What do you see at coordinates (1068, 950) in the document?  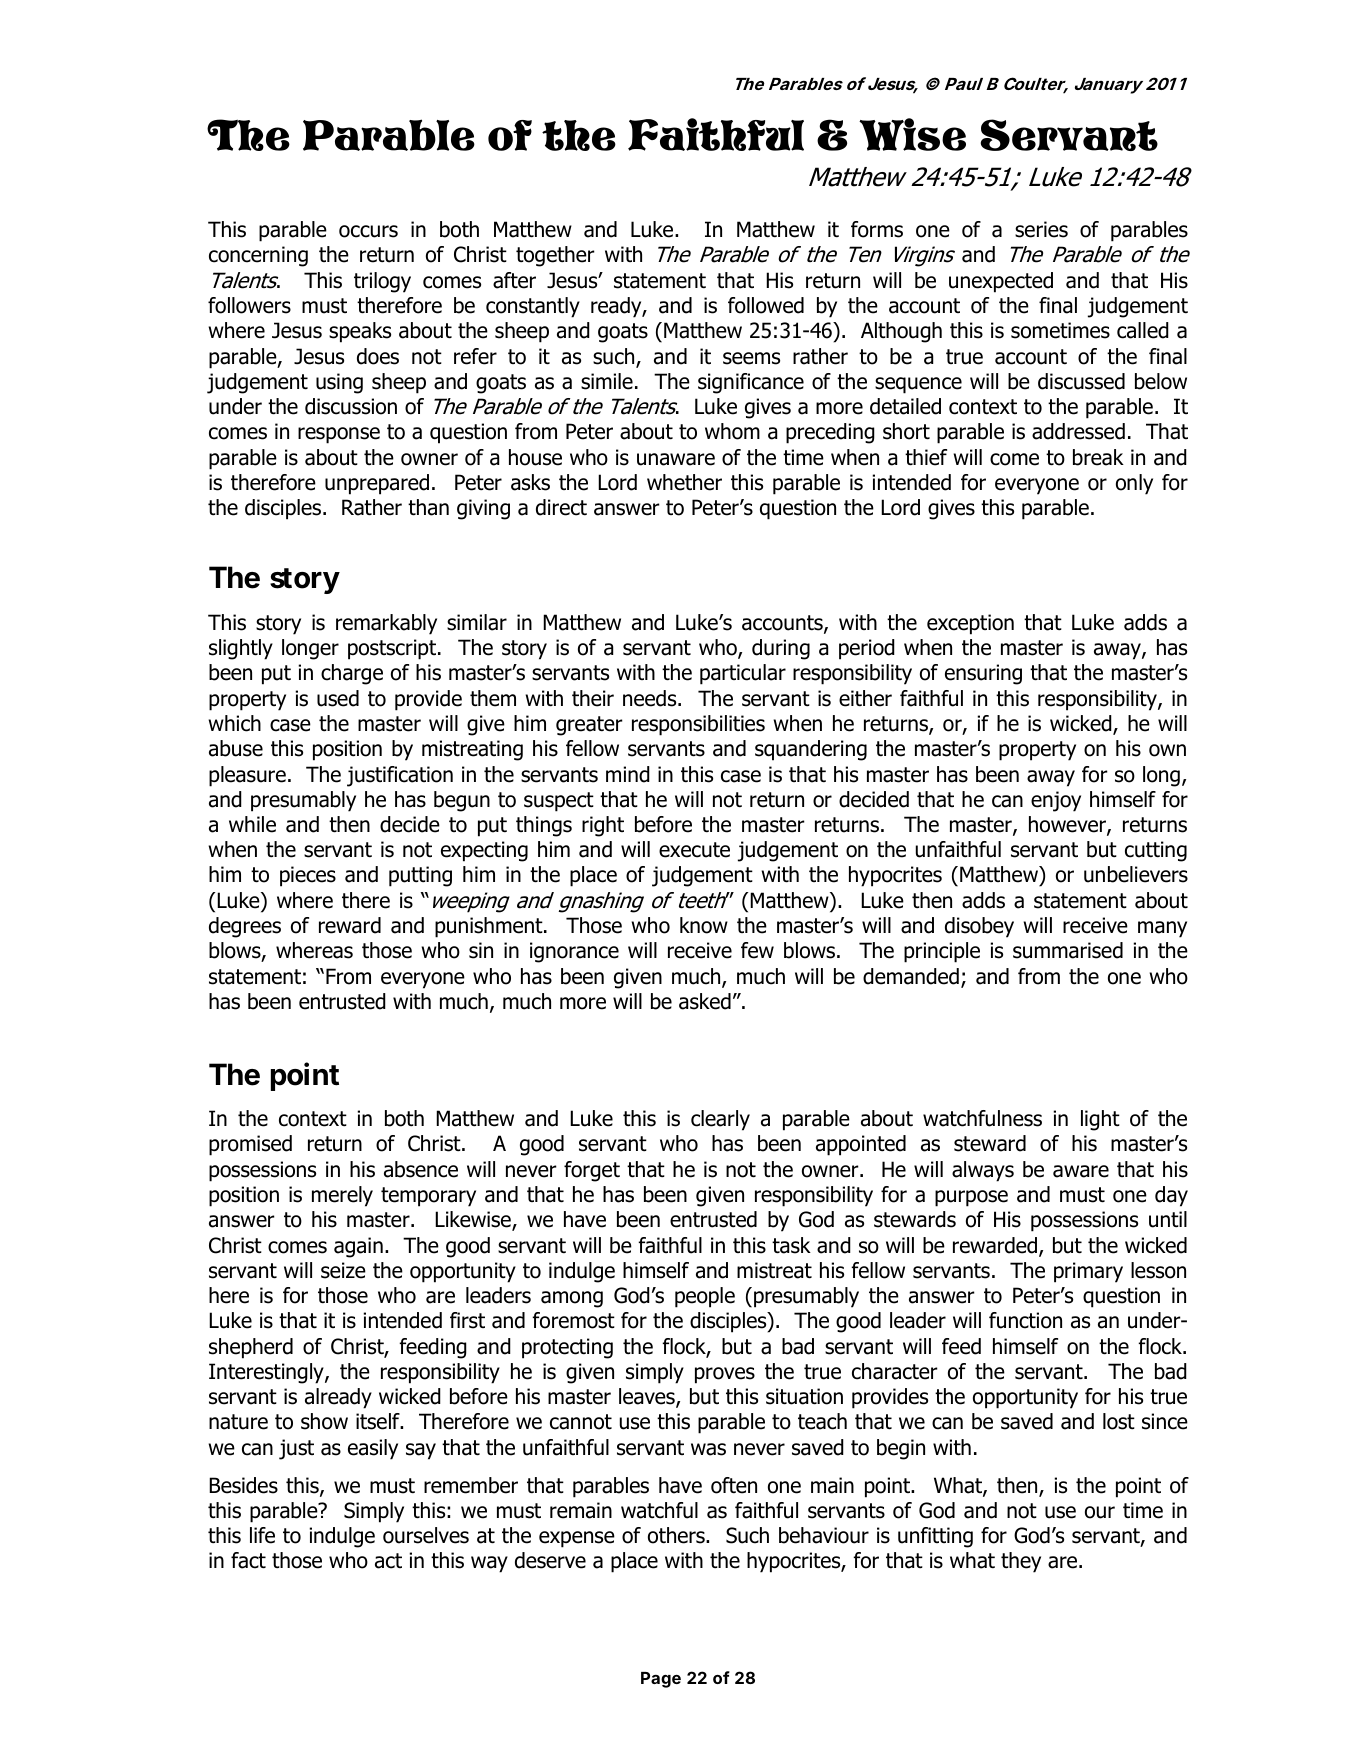 I see `summarised` at bounding box center [1068, 950].
